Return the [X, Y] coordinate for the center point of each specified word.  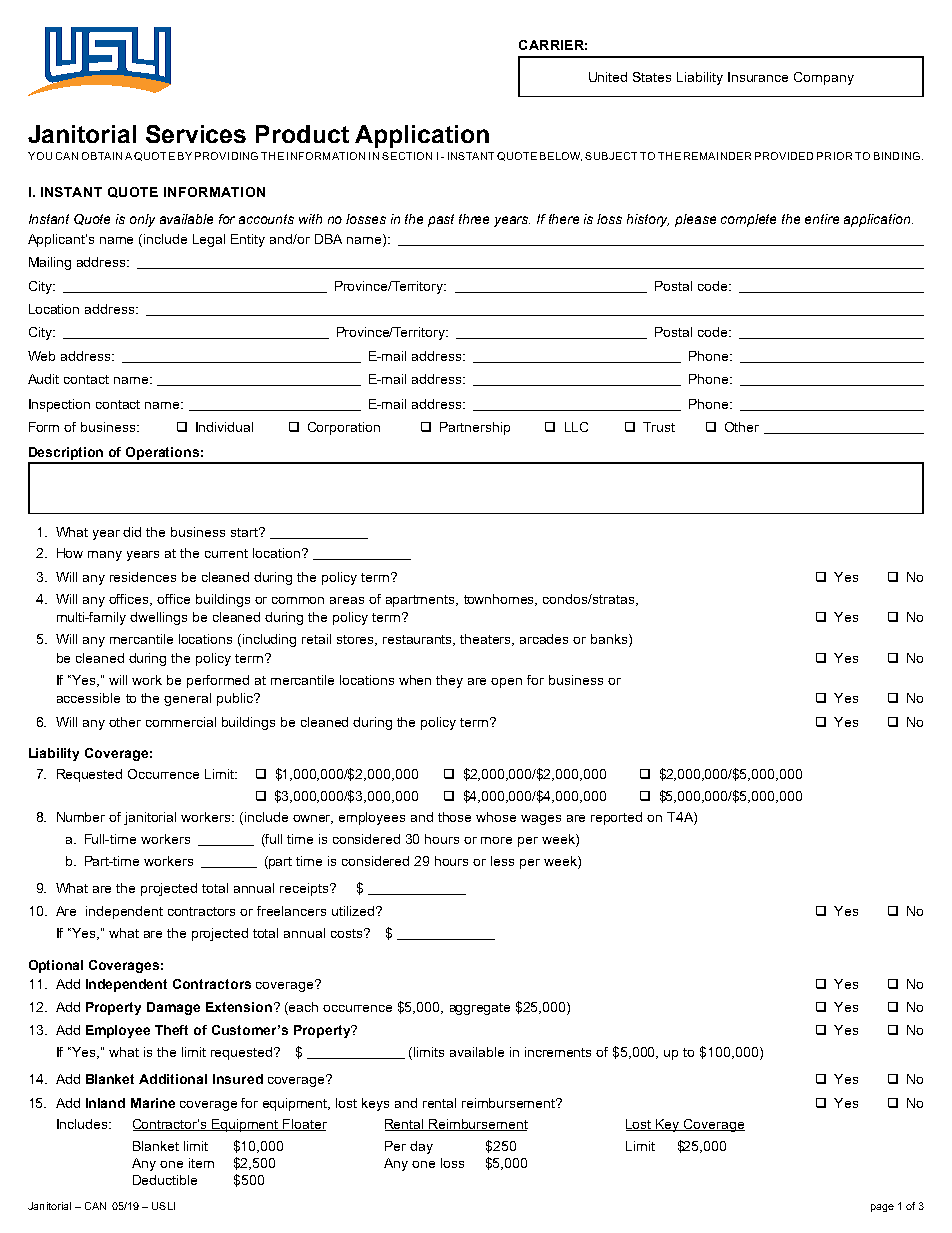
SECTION [407, 156]
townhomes [500, 600]
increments [558, 1052]
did [132, 532]
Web [41, 356]
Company [824, 78]
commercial [181, 722]
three [474, 219]
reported [616, 818]
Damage [173, 1008]
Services [196, 134]
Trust [659, 427]
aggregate [480, 1009]
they [449, 681]
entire [822, 219]
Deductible [165, 1180]
